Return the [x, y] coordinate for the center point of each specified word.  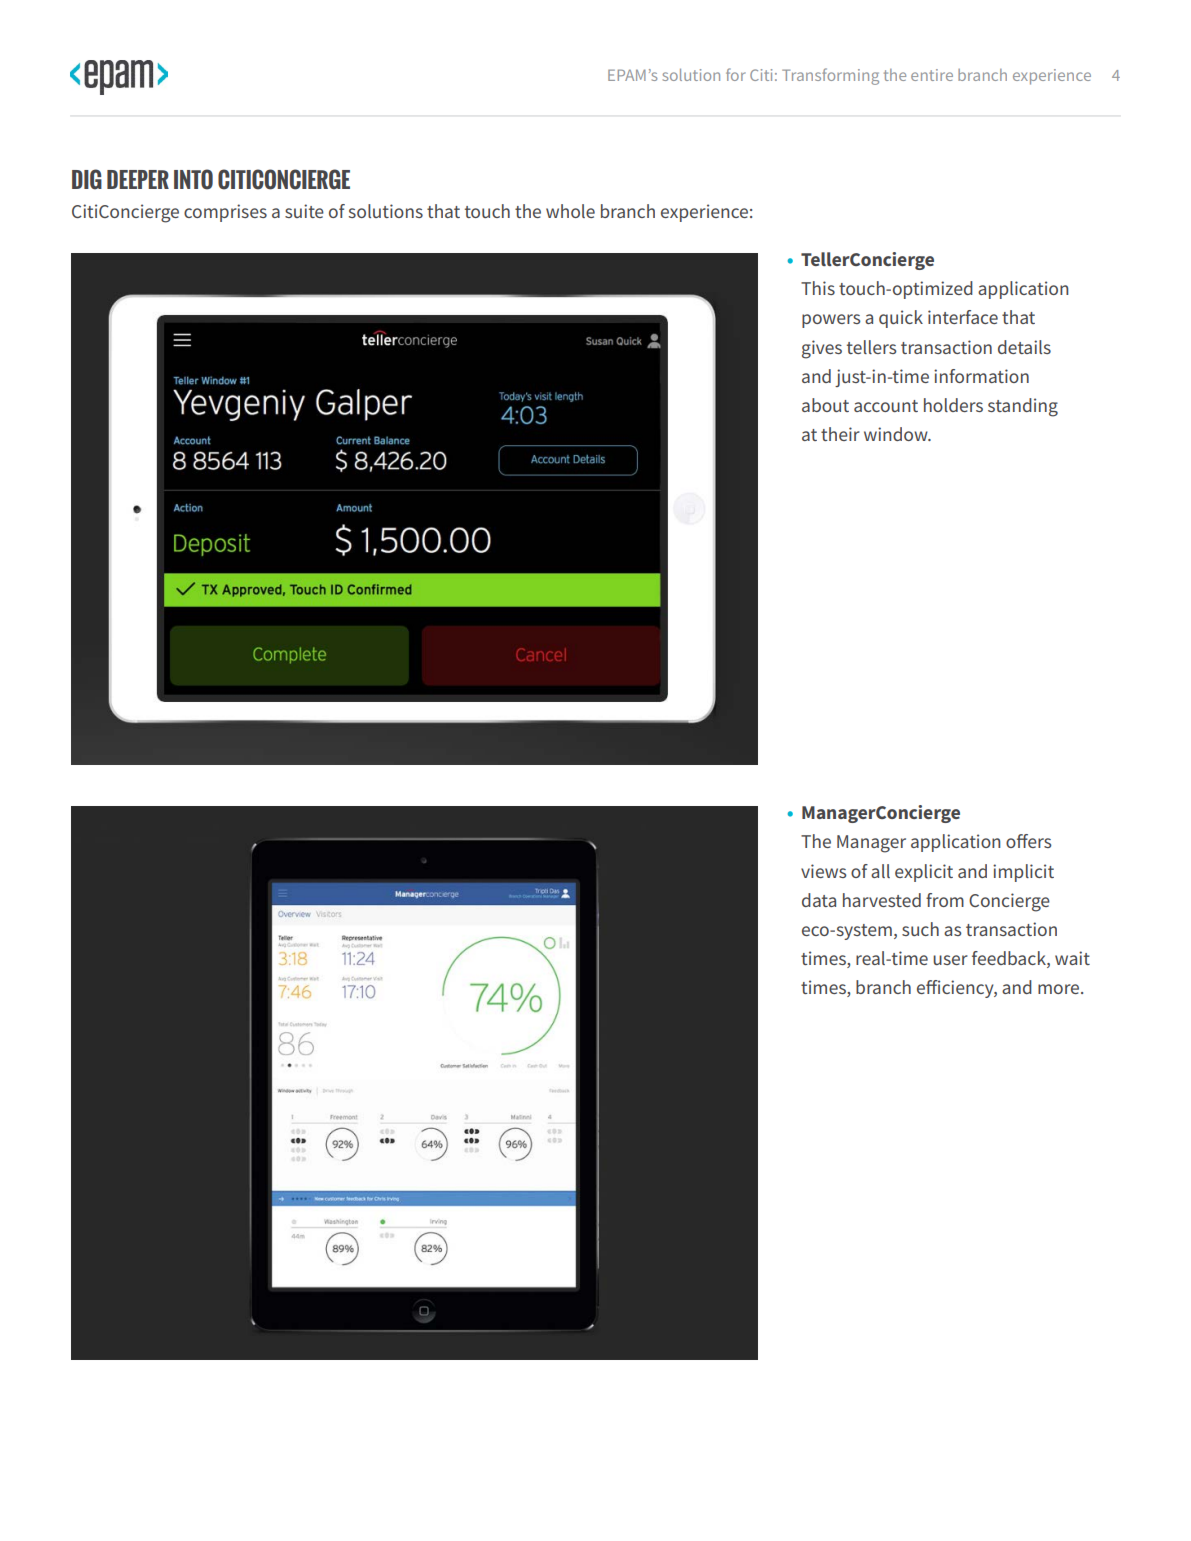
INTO [193, 179]
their [840, 434]
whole [570, 211]
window [897, 434]
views [824, 871]
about [825, 405]
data [819, 900]
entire [932, 75]
